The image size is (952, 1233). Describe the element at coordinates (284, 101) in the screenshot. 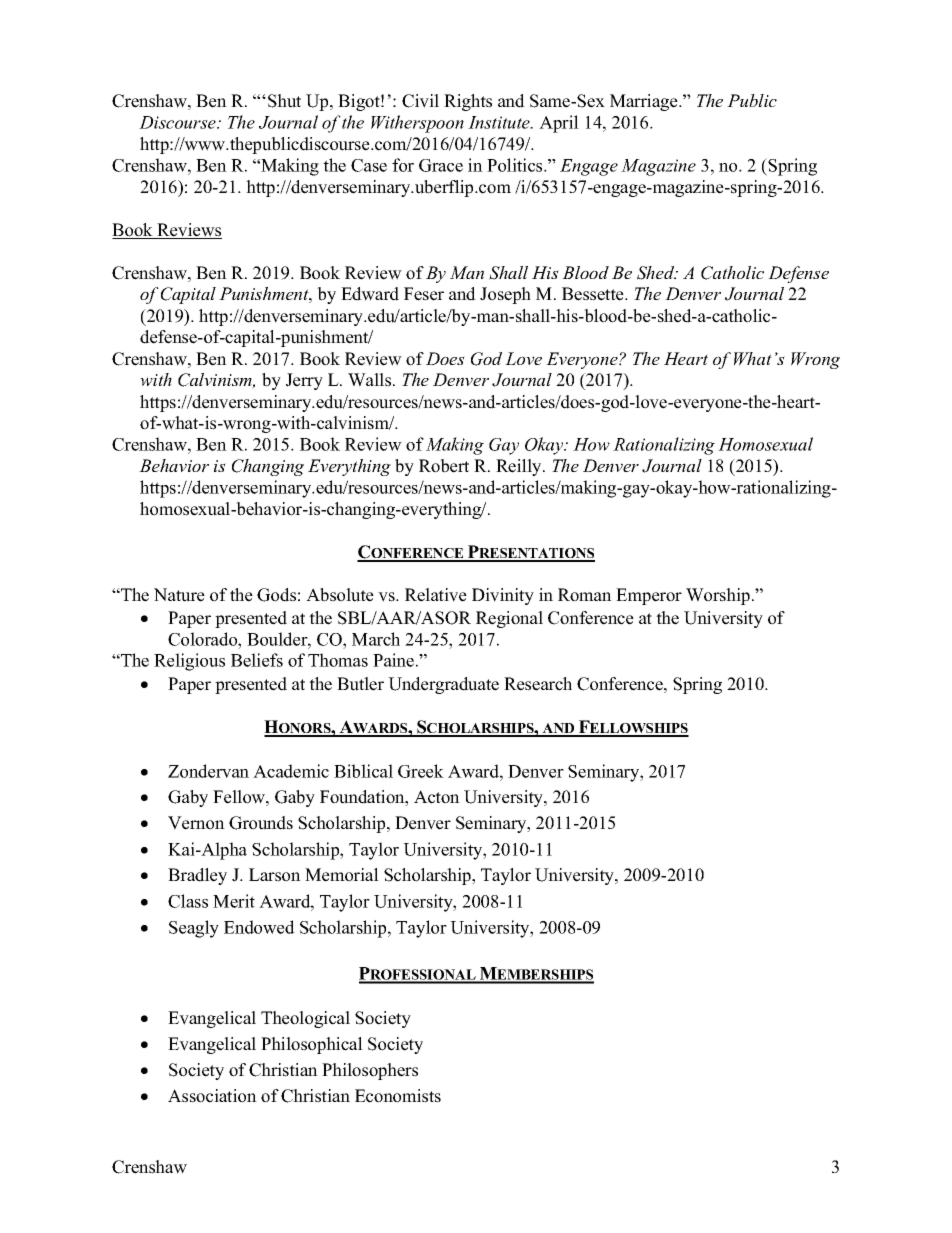

I see `Shut` at that location.
